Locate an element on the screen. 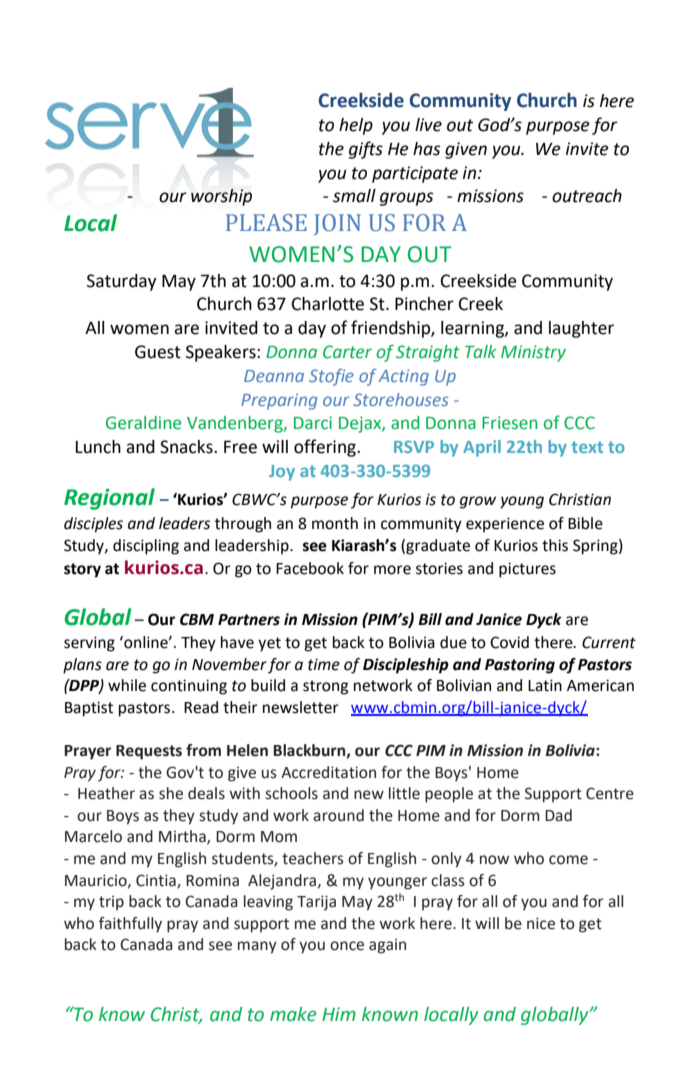 Image resolution: width=700 pixels, height=1082 pixels. Him is located at coordinates (339, 1014).
